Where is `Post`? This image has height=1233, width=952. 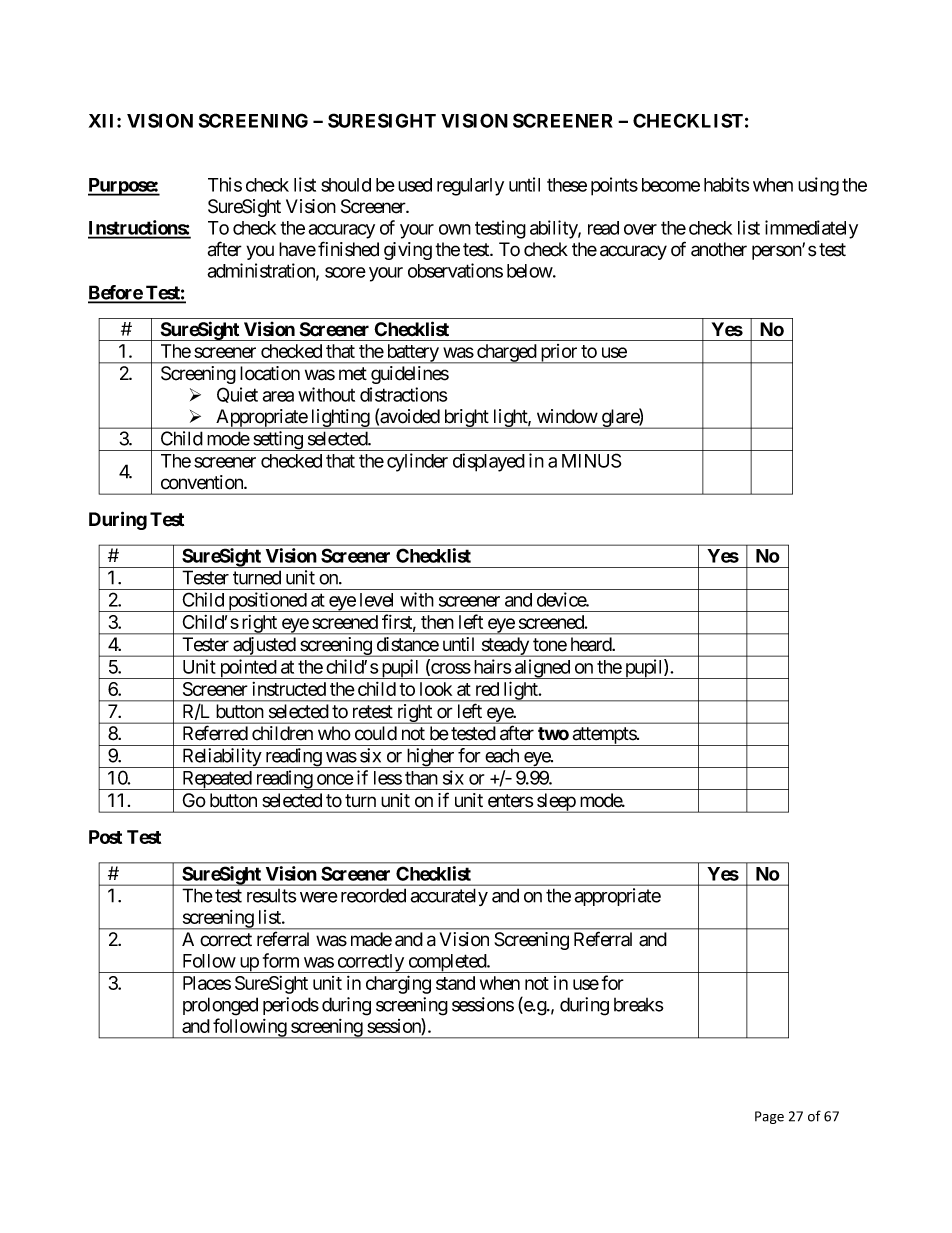 Post is located at coordinates (105, 837).
